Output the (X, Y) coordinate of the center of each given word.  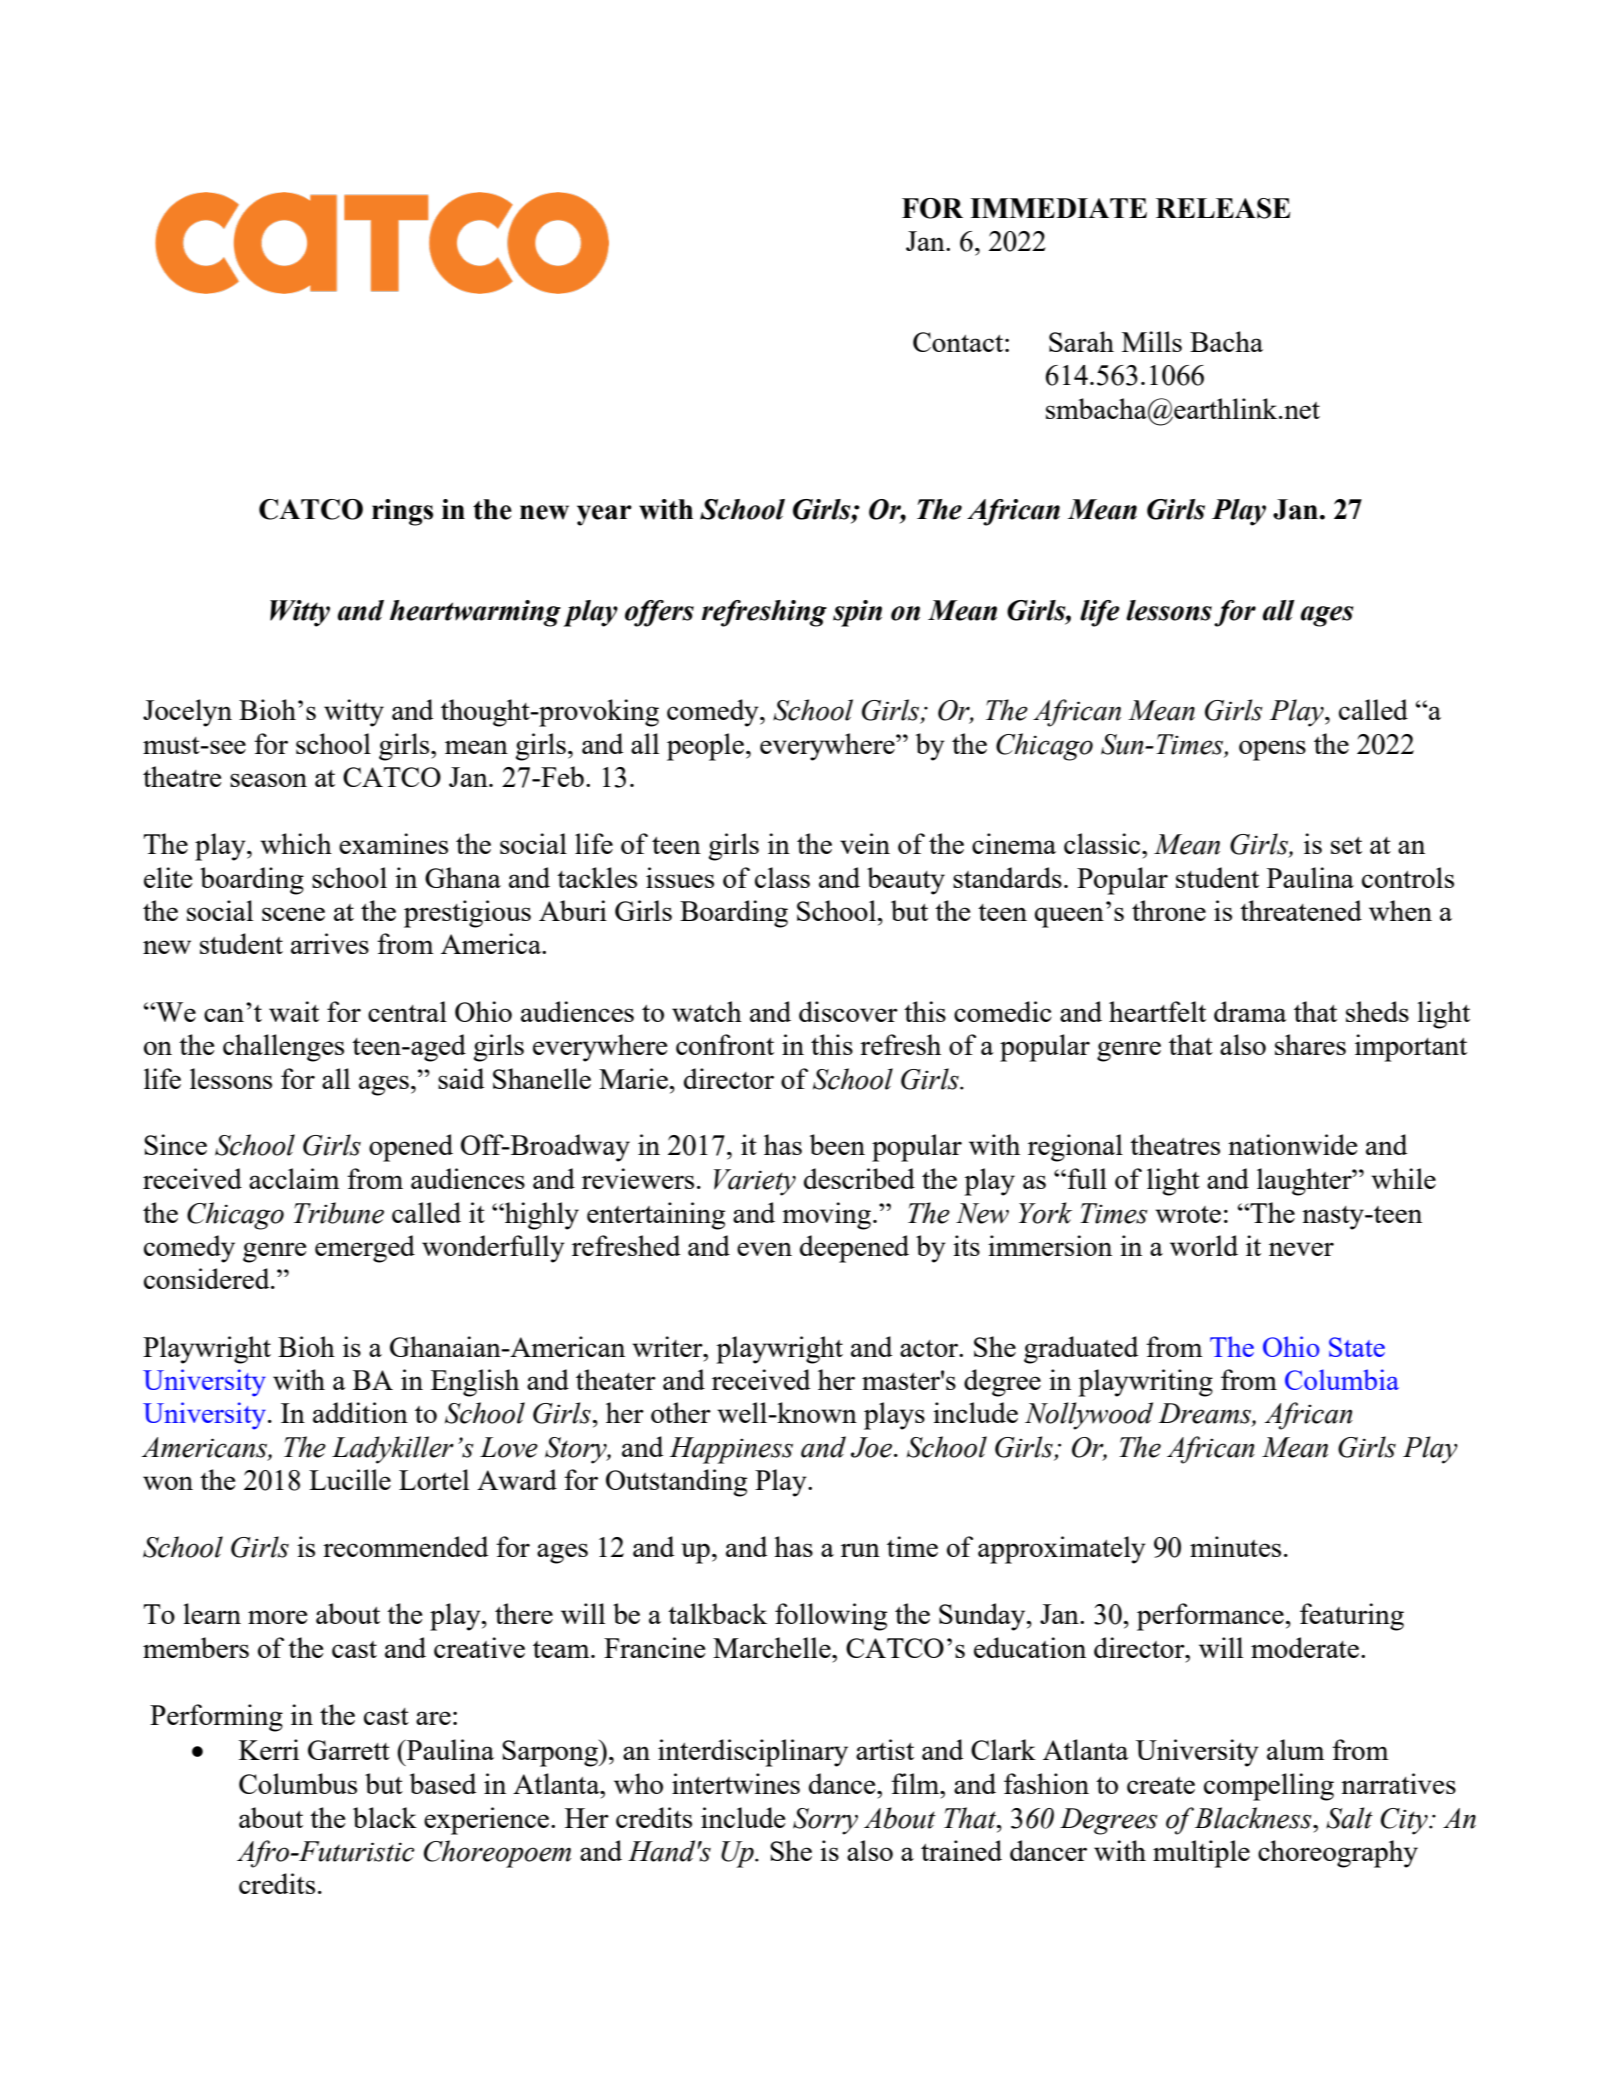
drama (1250, 1011)
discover (848, 1011)
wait (294, 1011)
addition (360, 1412)
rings (402, 512)
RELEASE (1223, 208)
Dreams (1205, 1414)
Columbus (298, 1783)
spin (857, 613)
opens (1272, 750)
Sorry (825, 1821)
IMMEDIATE (1058, 208)
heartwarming (475, 613)
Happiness (731, 1450)
